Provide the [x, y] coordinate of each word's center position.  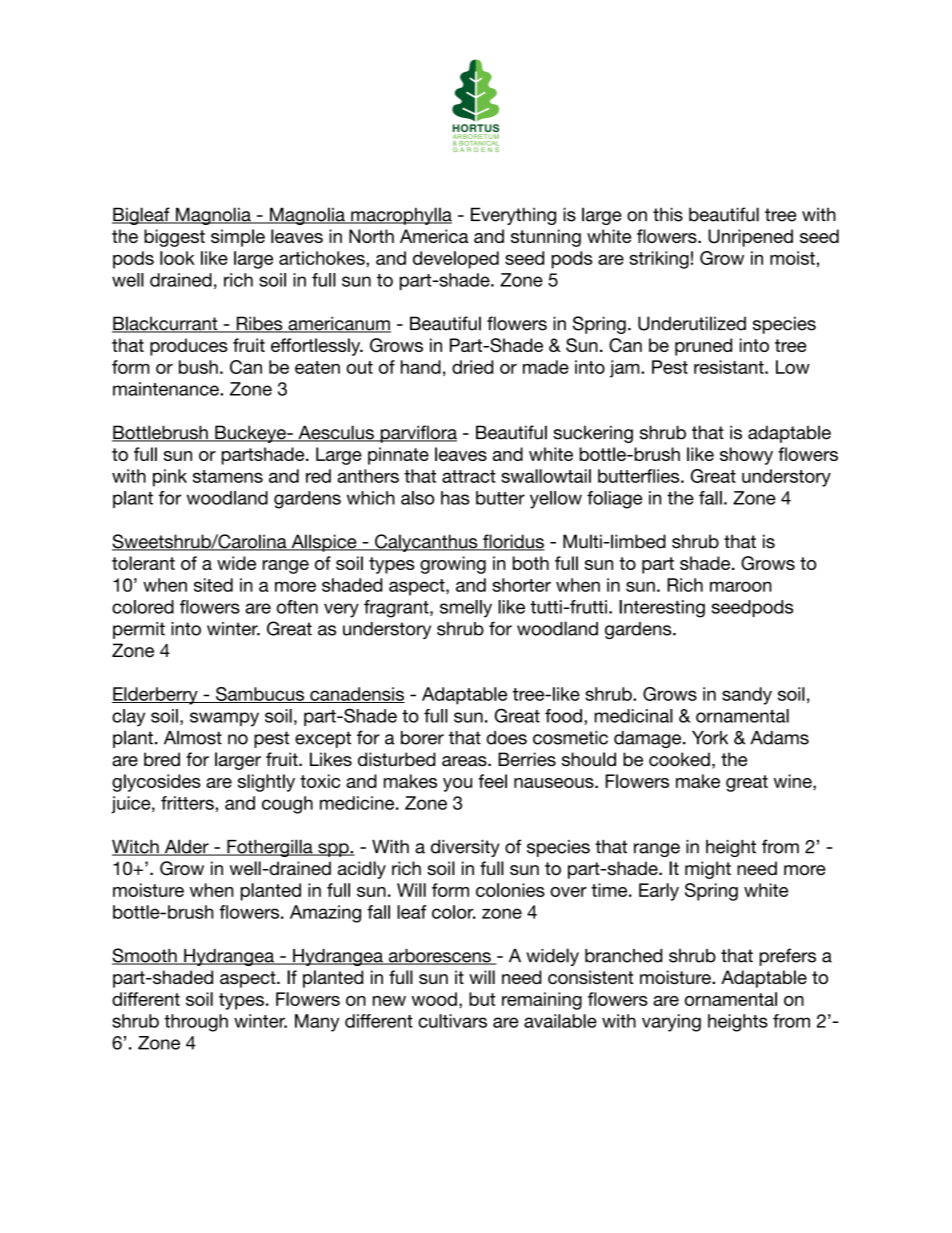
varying [671, 1023]
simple [238, 238]
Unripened [750, 238]
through [196, 1023]
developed [456, 260]
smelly [466, 609]
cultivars [452, 1021]
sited [213, 585]
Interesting [662, 609]
